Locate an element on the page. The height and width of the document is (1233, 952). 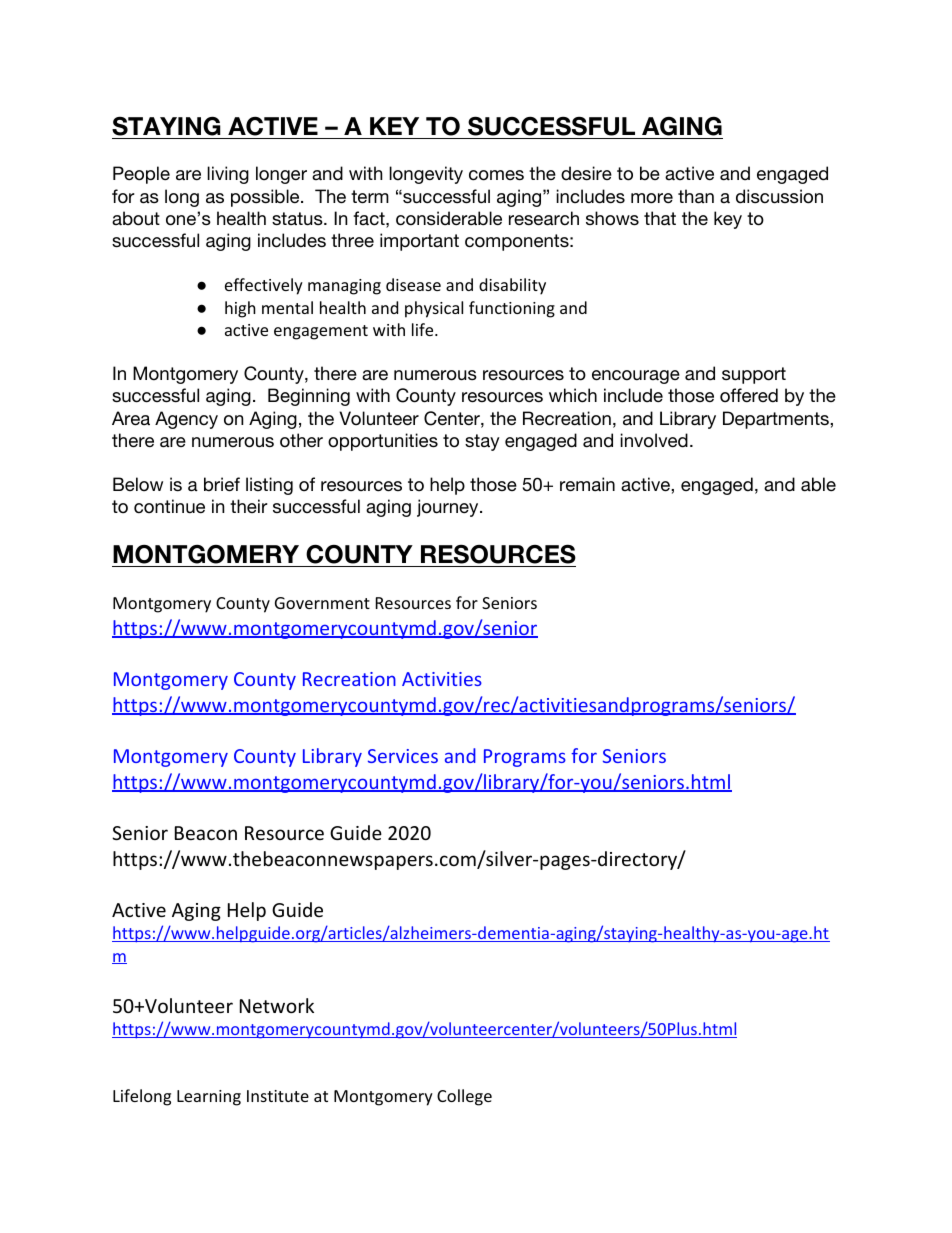
than is located at coordinates (696, 196).
